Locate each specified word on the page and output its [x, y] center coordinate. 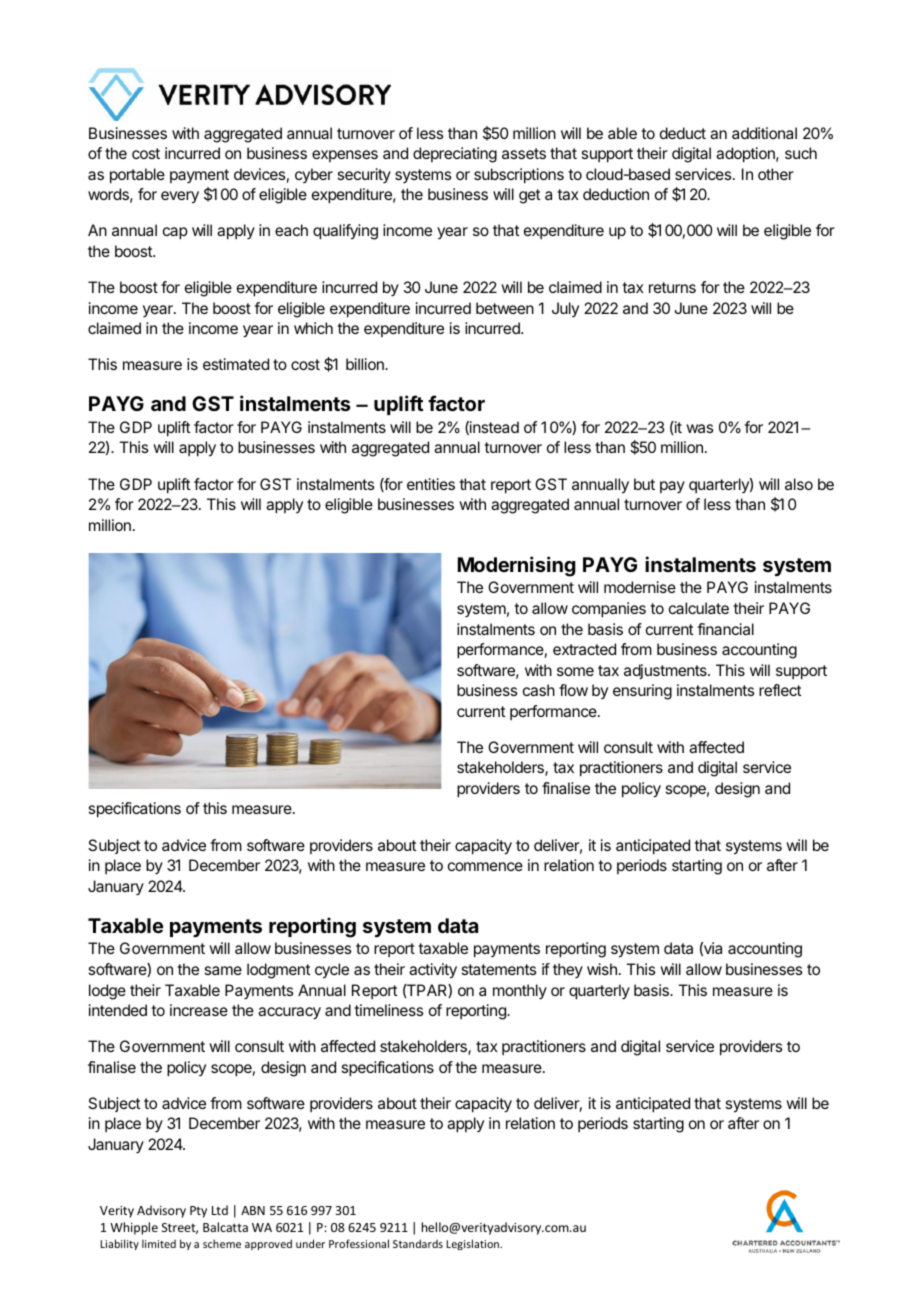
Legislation [474, 1244]
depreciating [455, 155]
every [180, 197]
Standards [418, 1243]
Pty [198, 1212]
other [776, 174]
